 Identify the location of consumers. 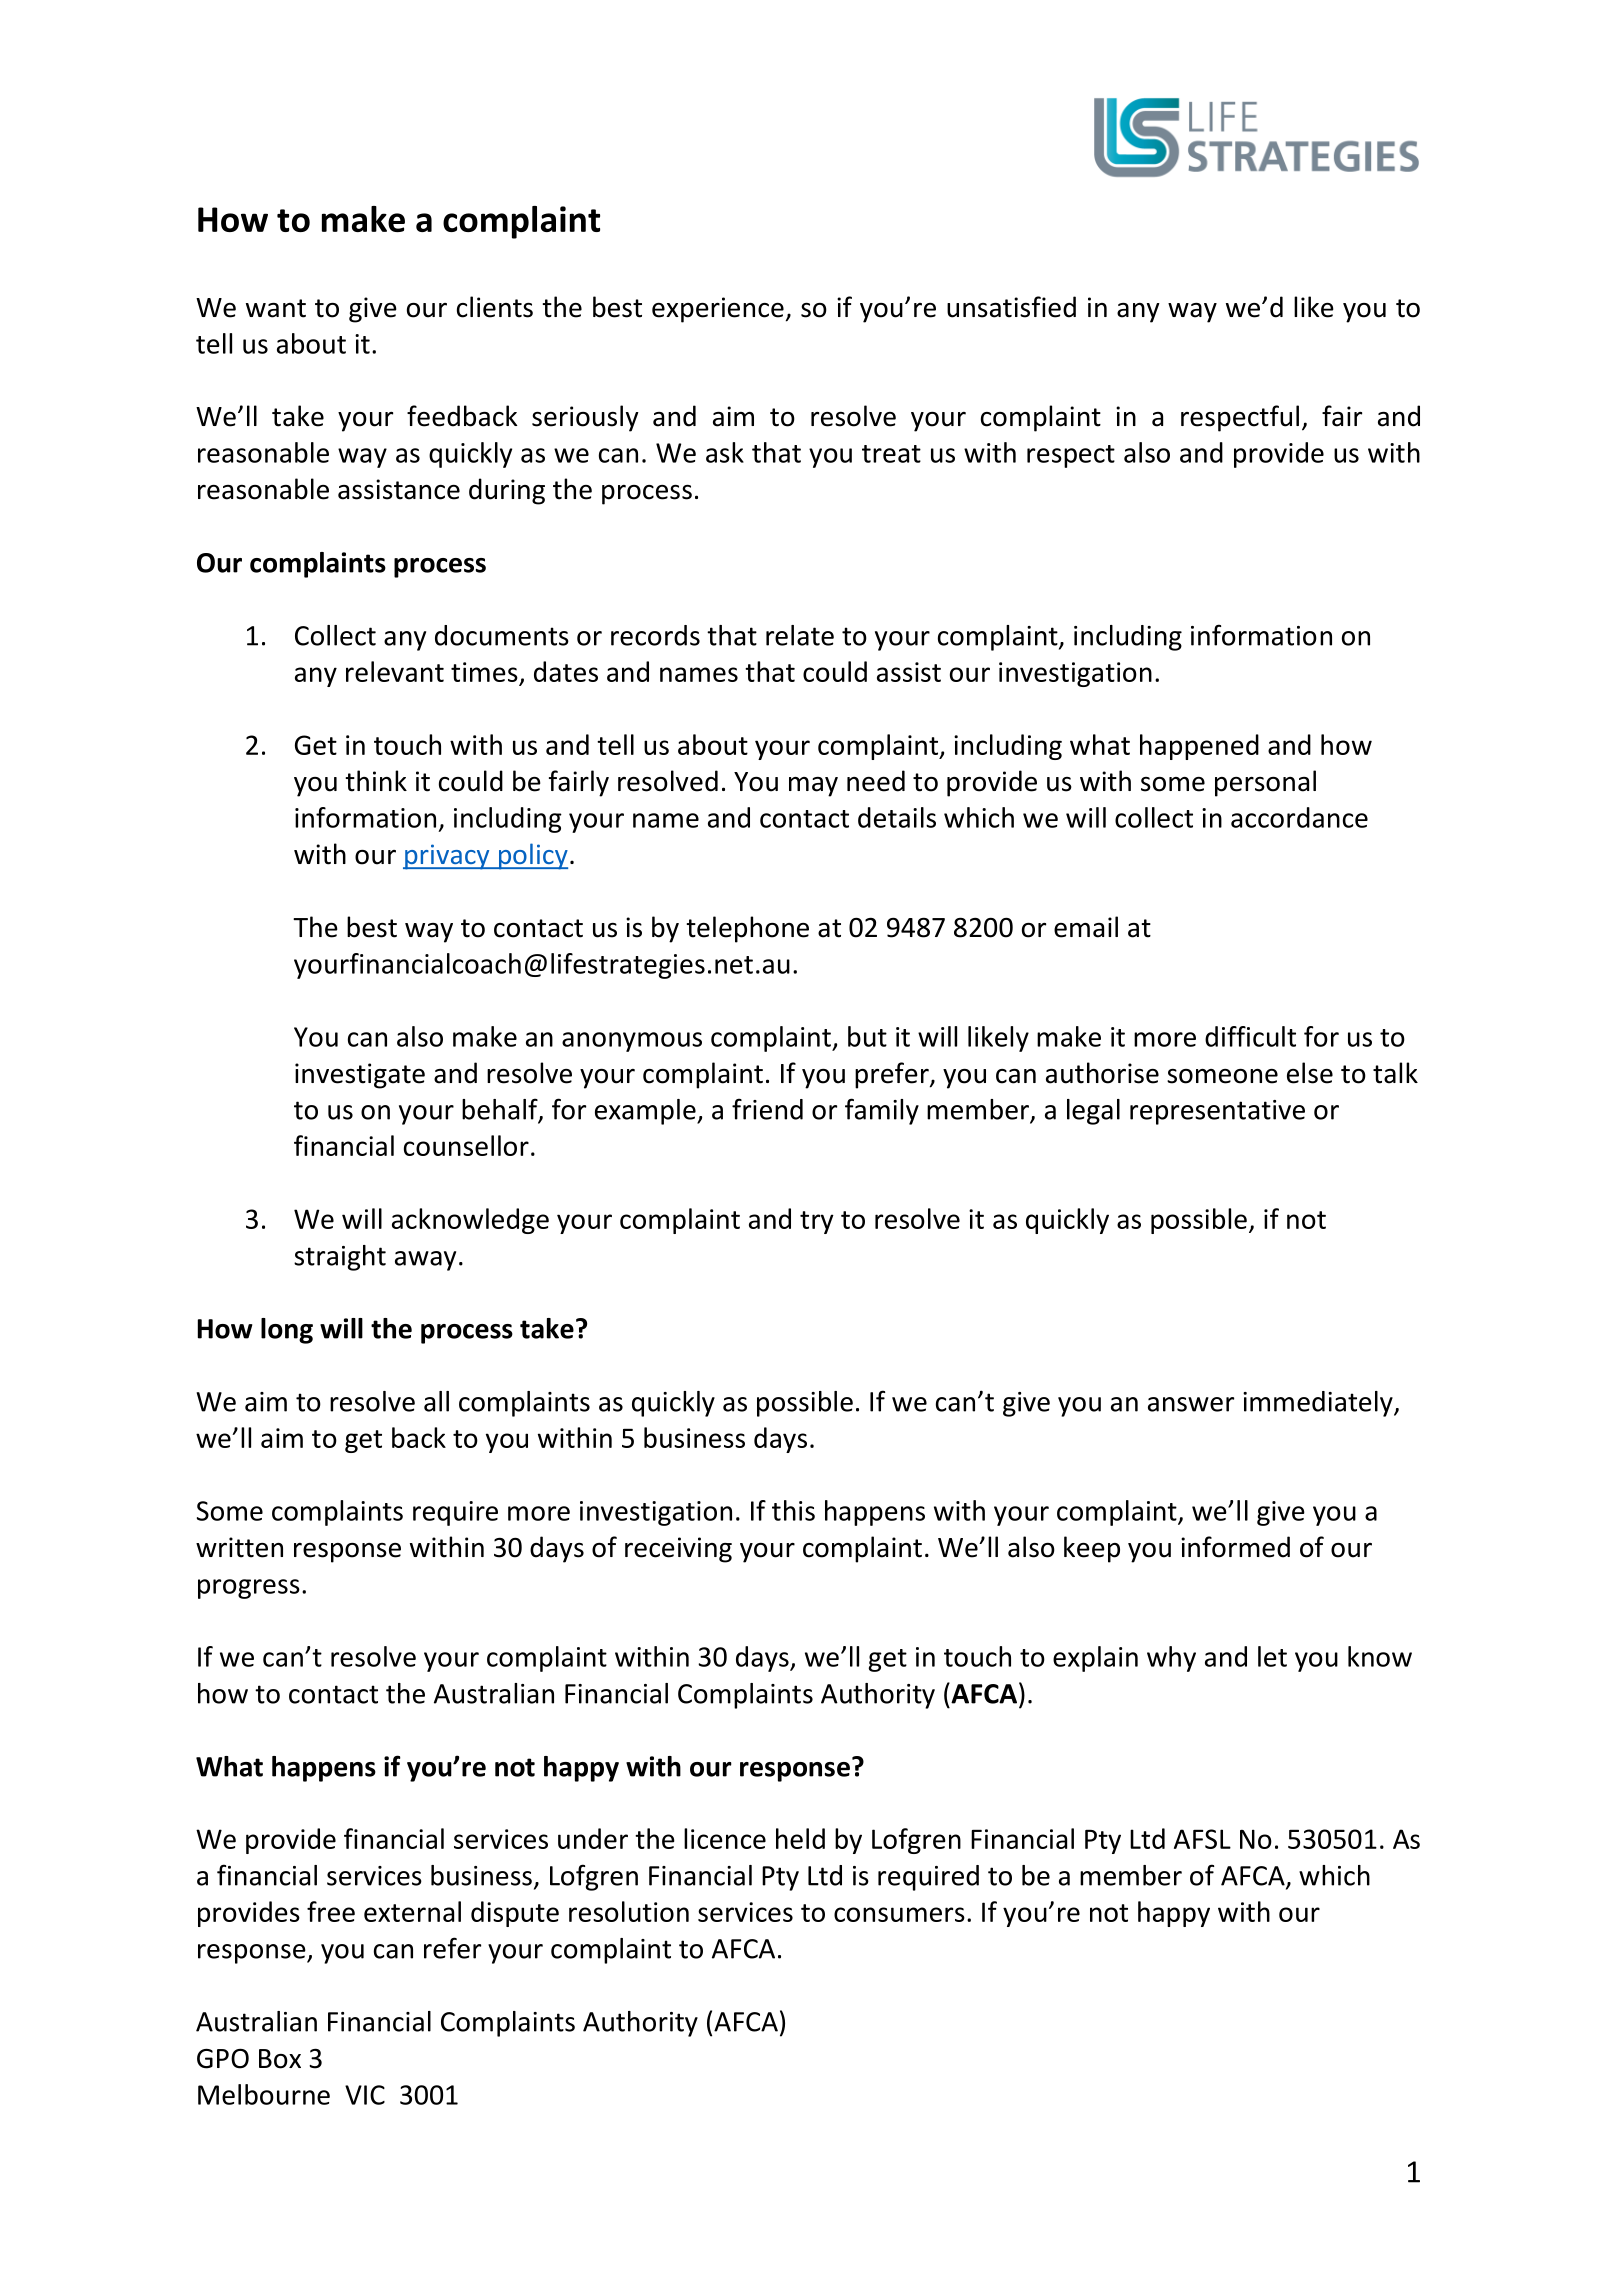
(899, 1914).
